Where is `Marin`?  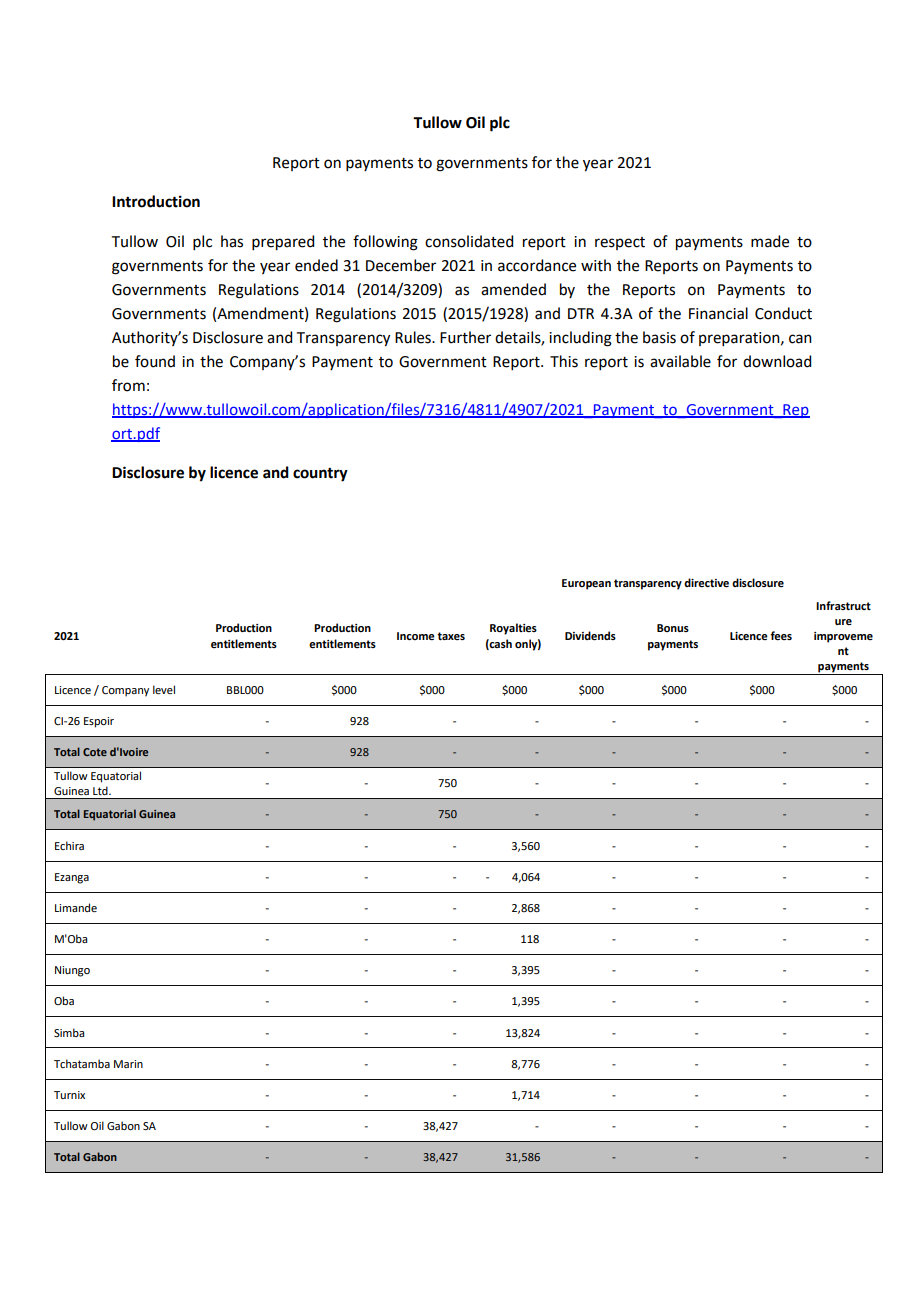
Marin is located at coordinates (128, 1064).
